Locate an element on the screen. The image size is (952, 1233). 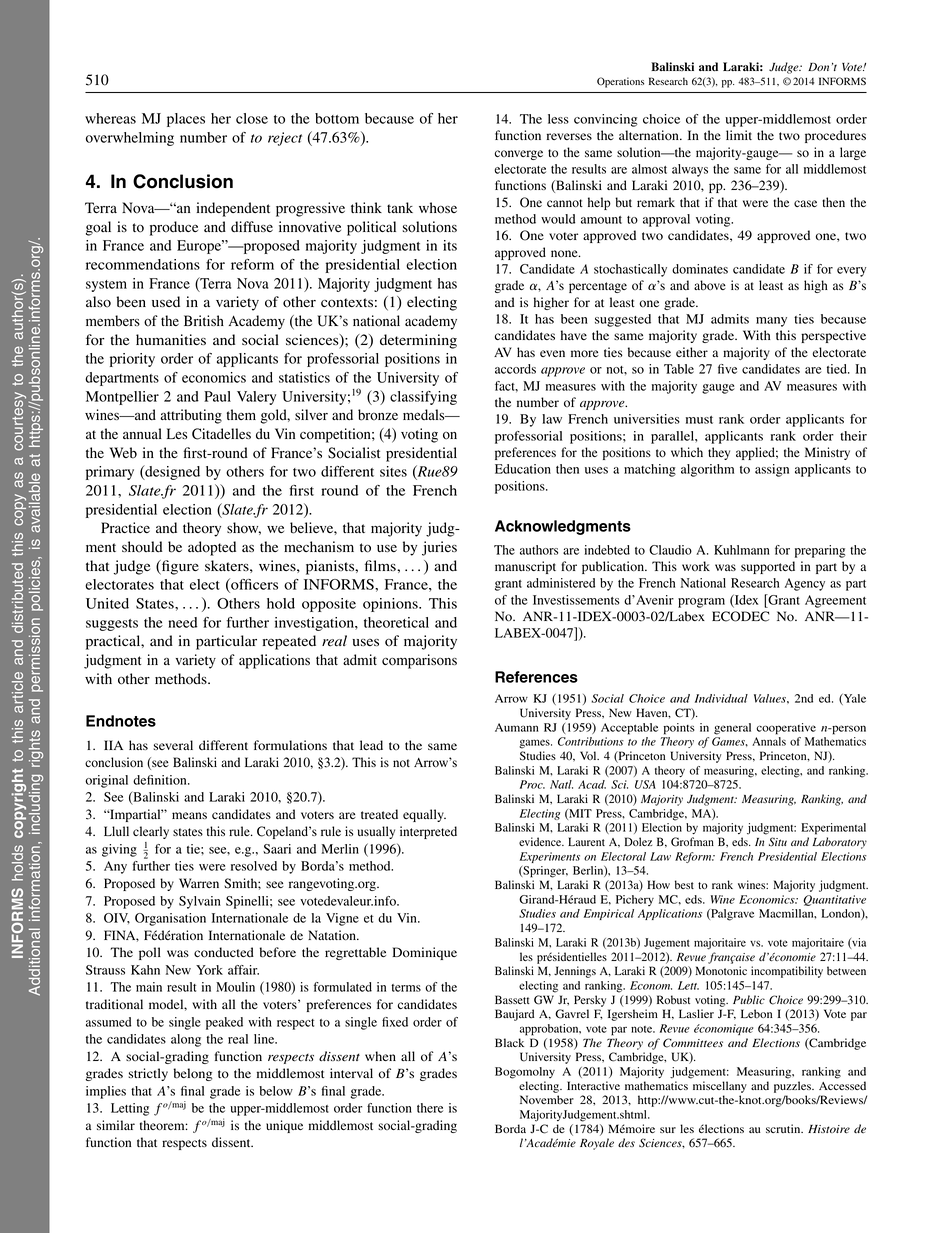
definition is located at coordinates (161, 780).
